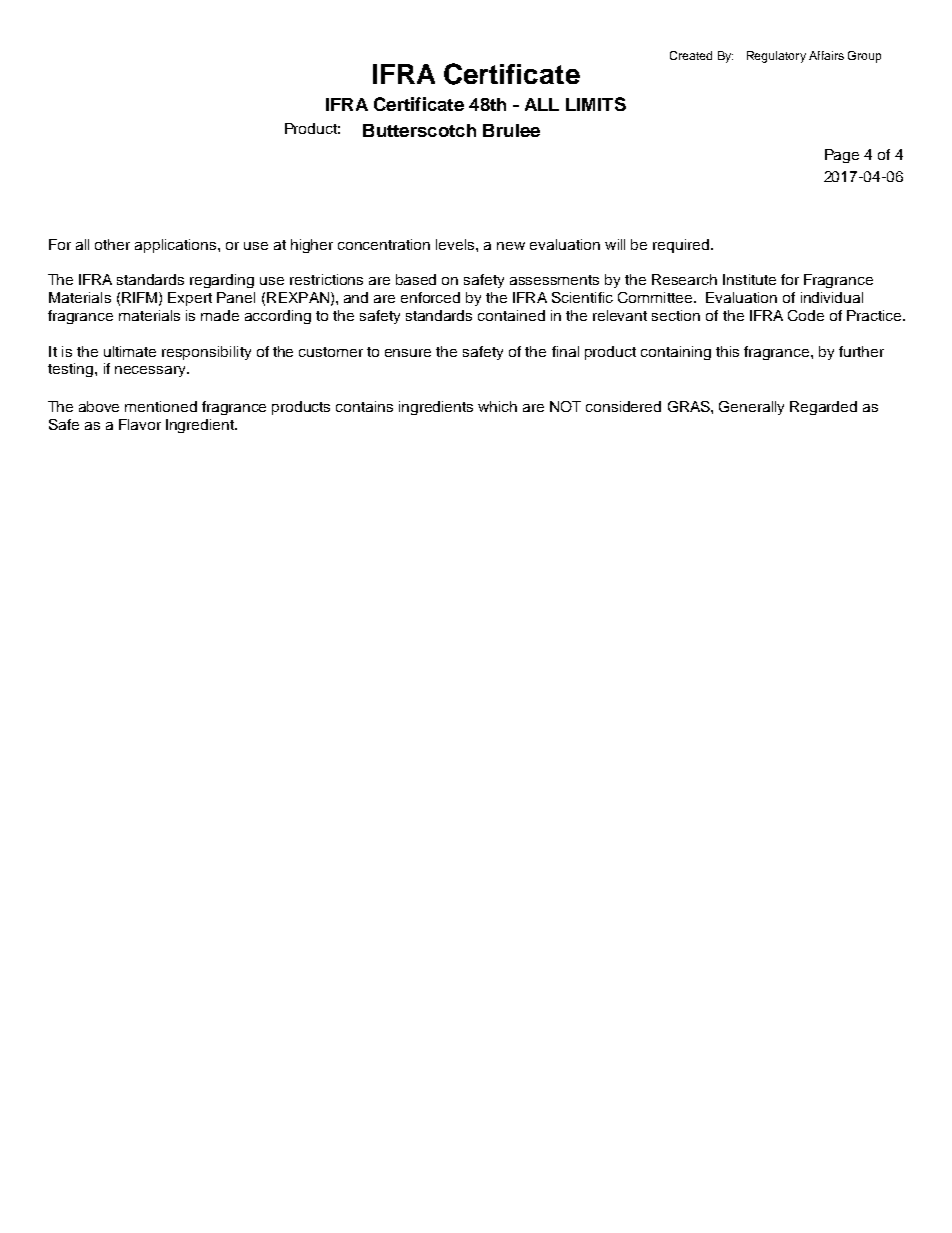 The width and height of the screenshot is (952, 1233). What do you see at coordinates (220, 315) in the screenshot?
I see `made` at bounding box center [220, 315].
